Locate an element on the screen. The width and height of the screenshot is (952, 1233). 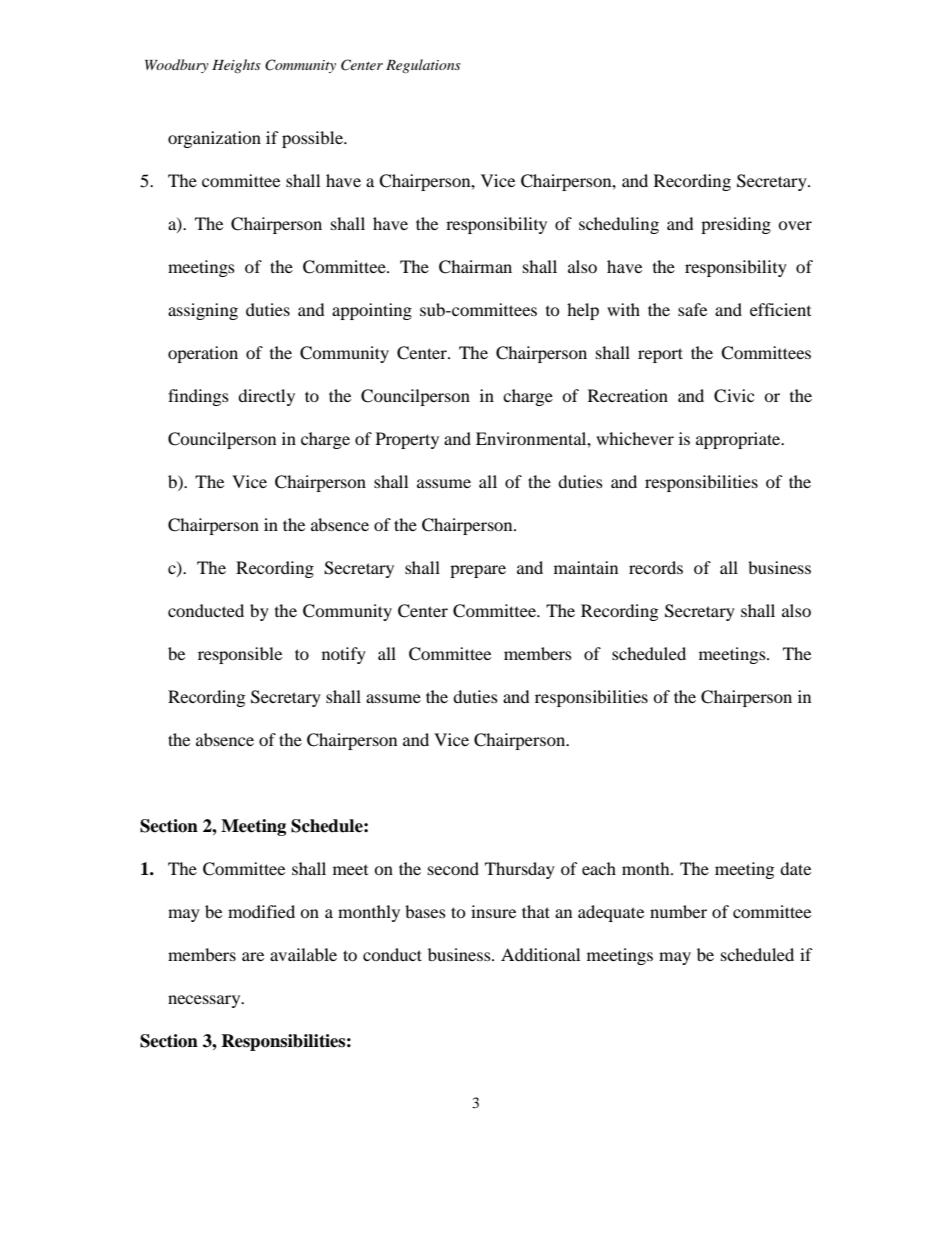
date is located at coordinates (795, 868).
